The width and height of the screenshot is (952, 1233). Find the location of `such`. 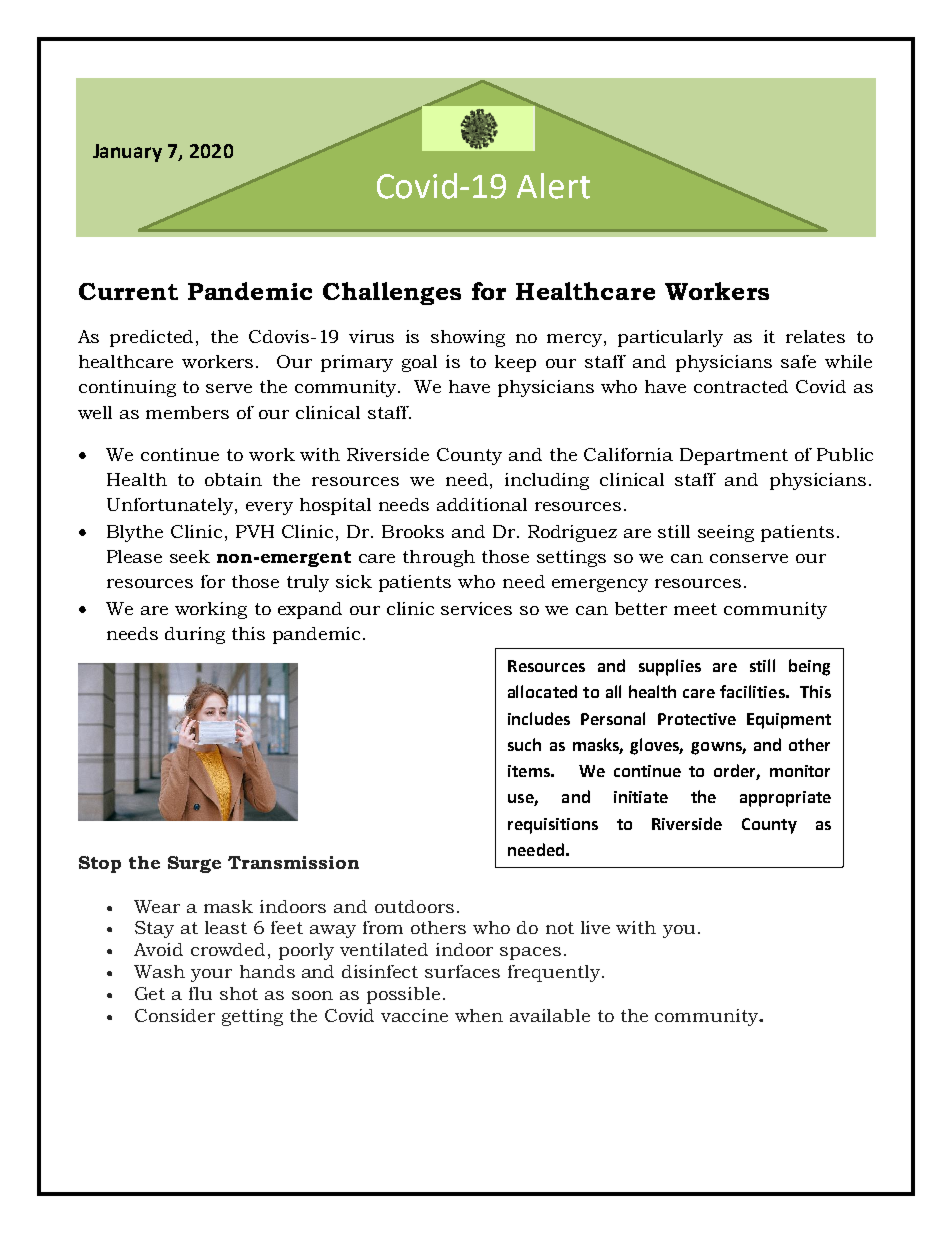

such is located at coordinates (524, 744).
